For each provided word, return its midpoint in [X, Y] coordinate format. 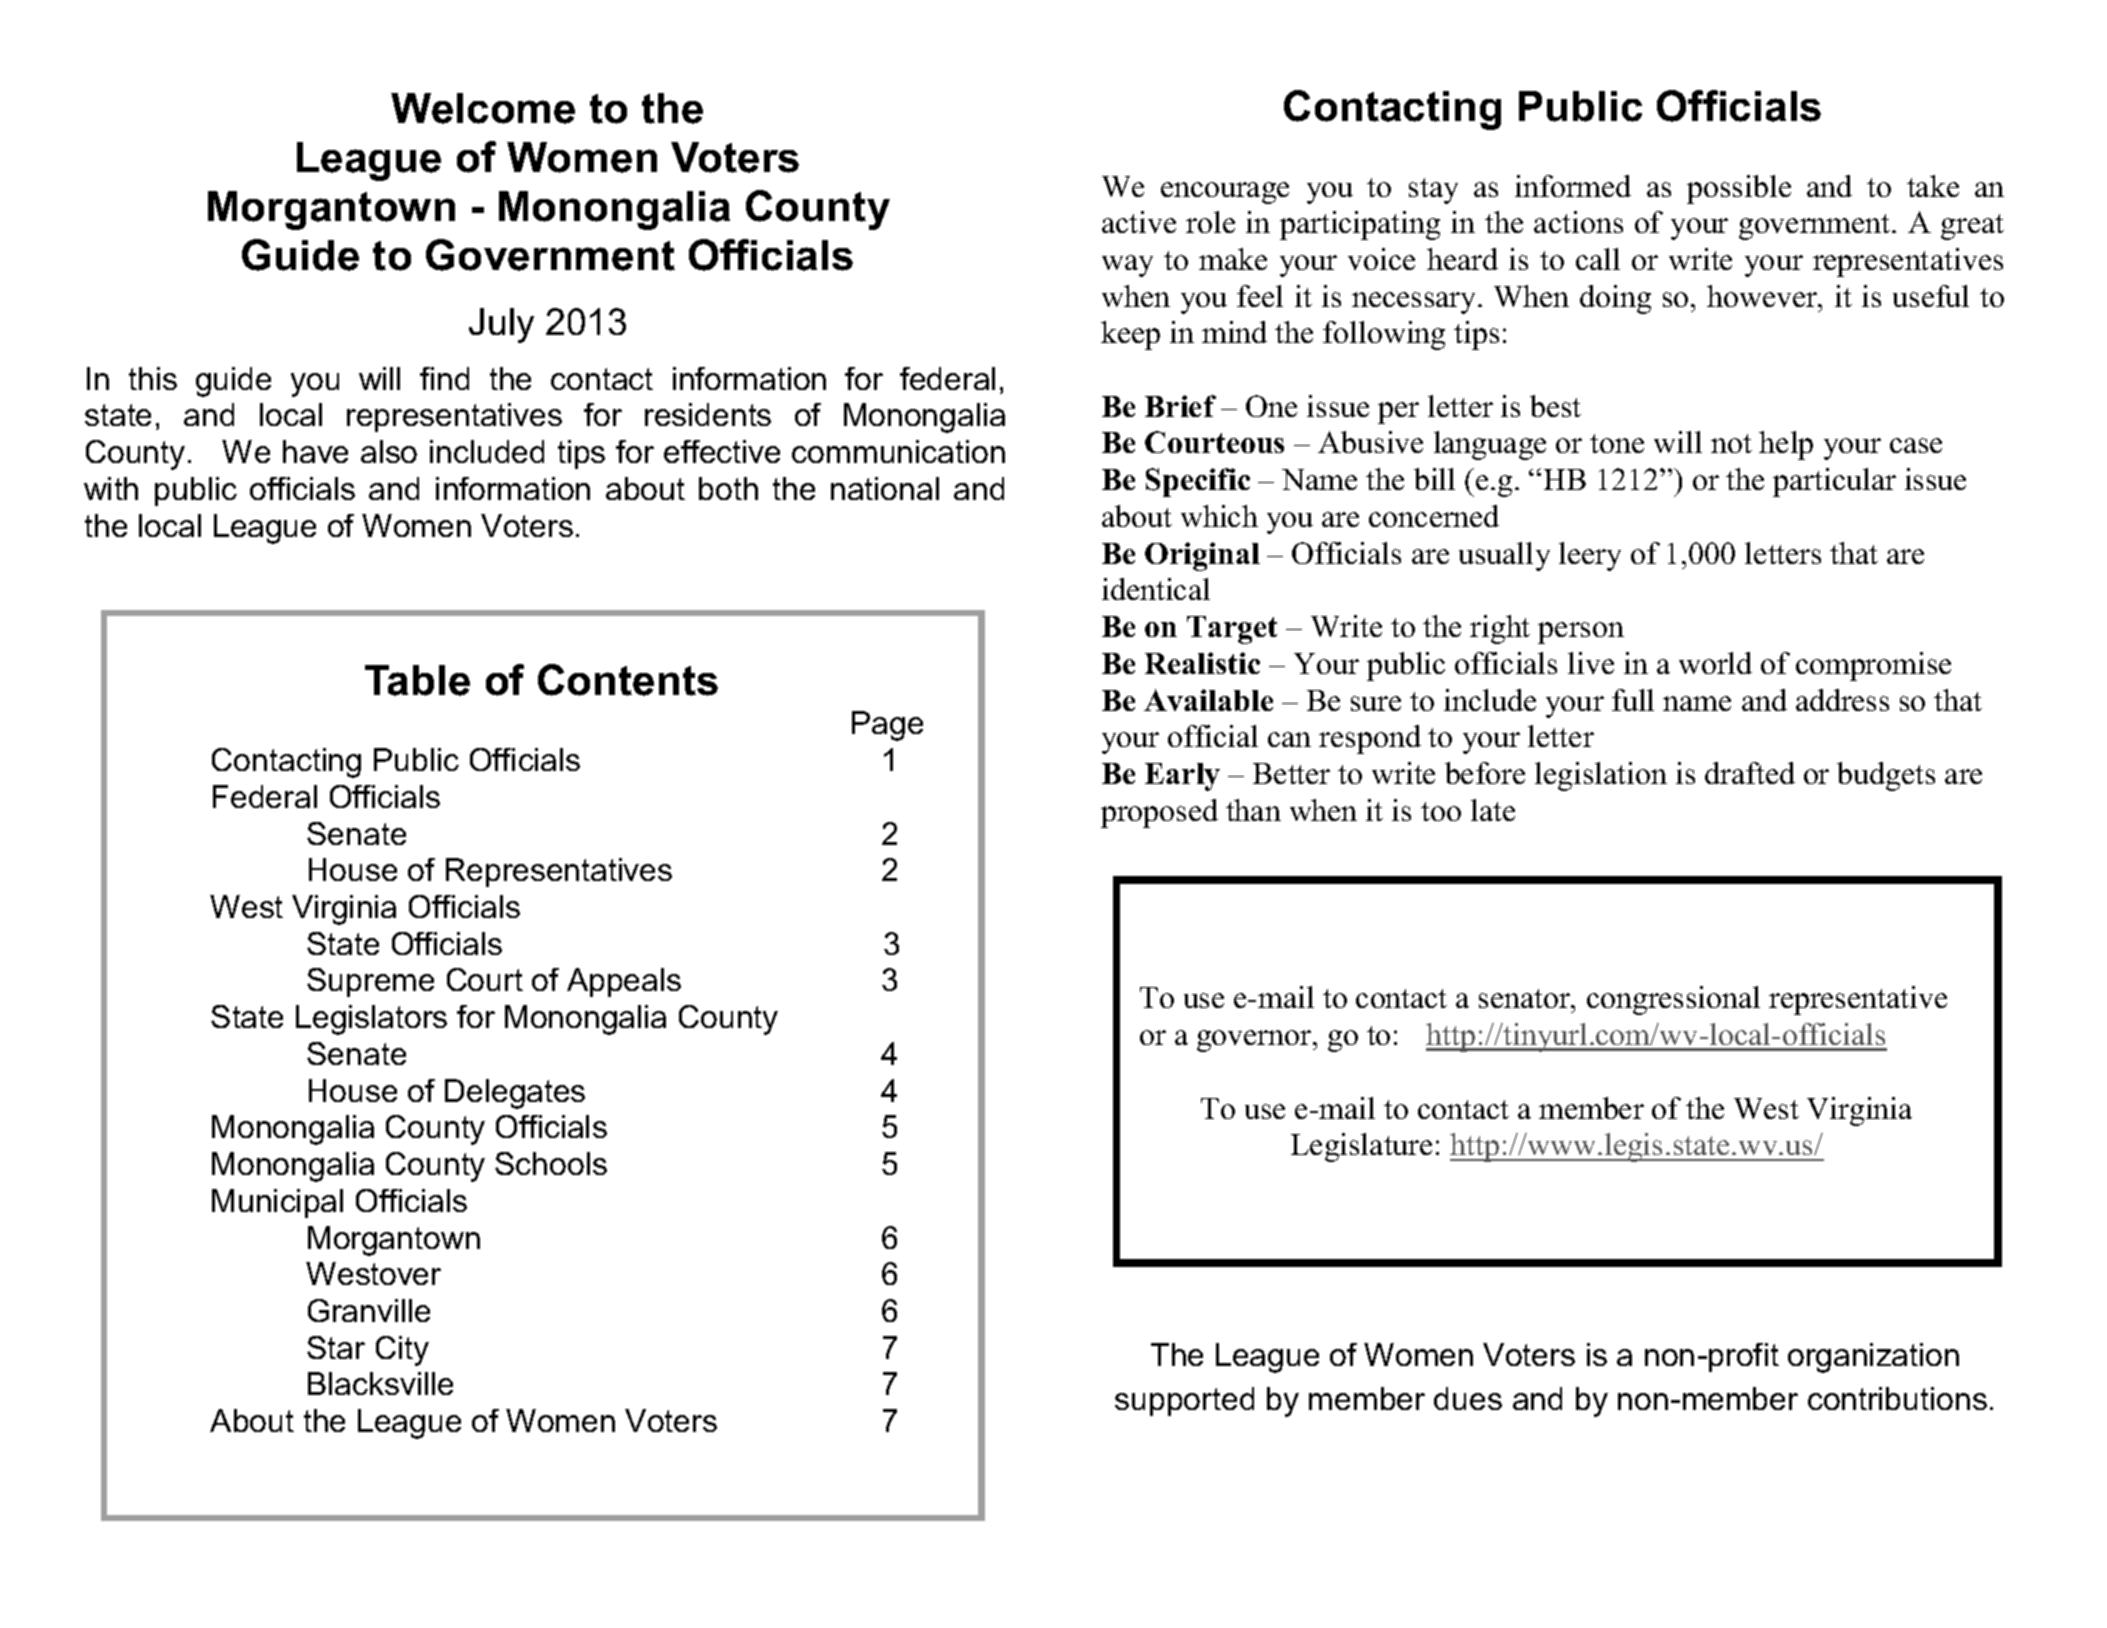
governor [1255, 1041]
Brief [1180, 406]
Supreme [370, 982]
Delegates [515, 1094]
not [1731, 443]
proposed [1159, 813]
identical [1156, 589]
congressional [1673, 1000]
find [444, 378]
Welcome [483, 108]
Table [417, 680]
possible [1739, 189]
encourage [1225, 193]
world [1715, 663]
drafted [1750, 773]
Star [336, 1347]
